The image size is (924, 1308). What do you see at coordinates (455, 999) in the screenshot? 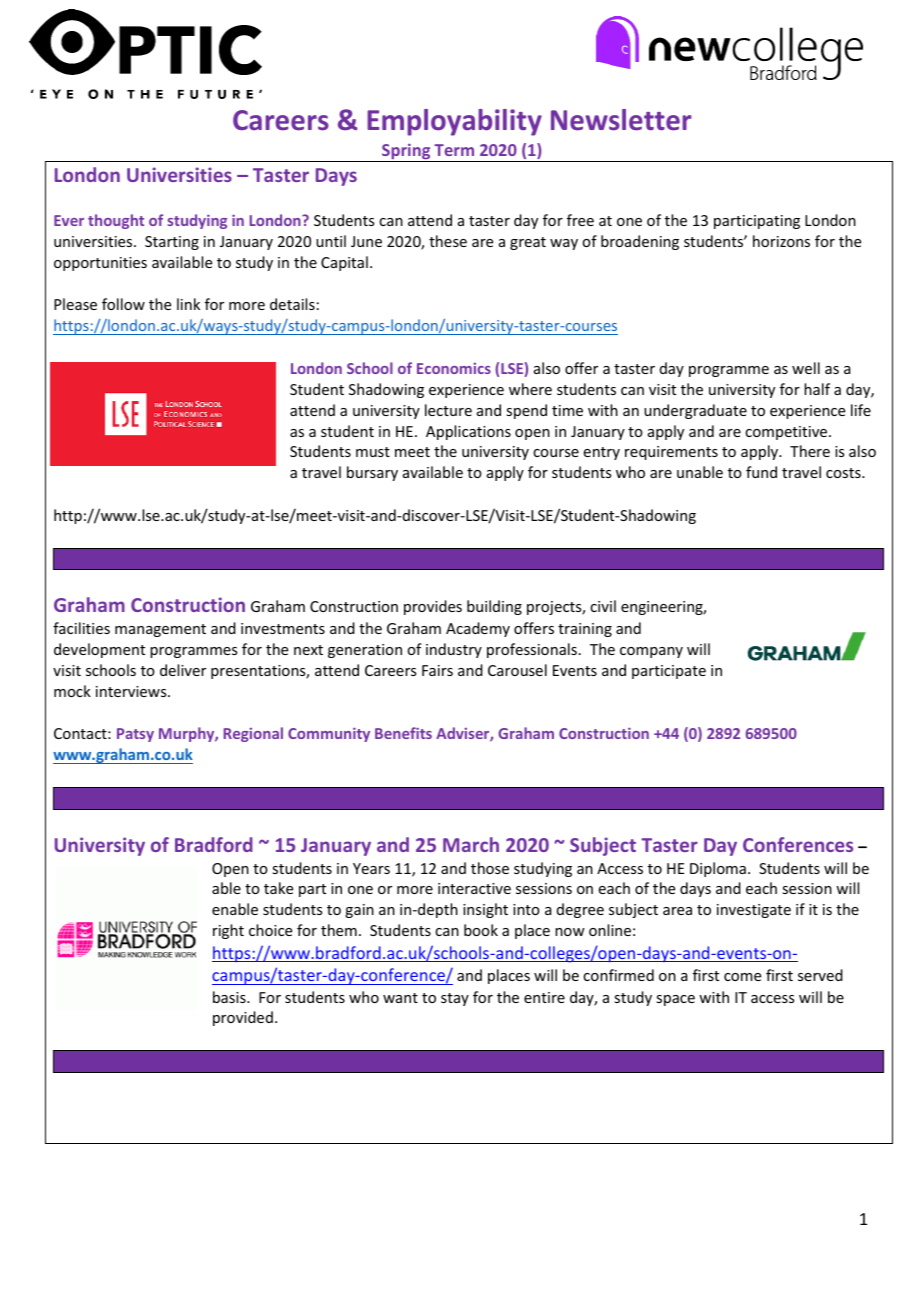
I see `stay` at bounding box center [455, 999].
